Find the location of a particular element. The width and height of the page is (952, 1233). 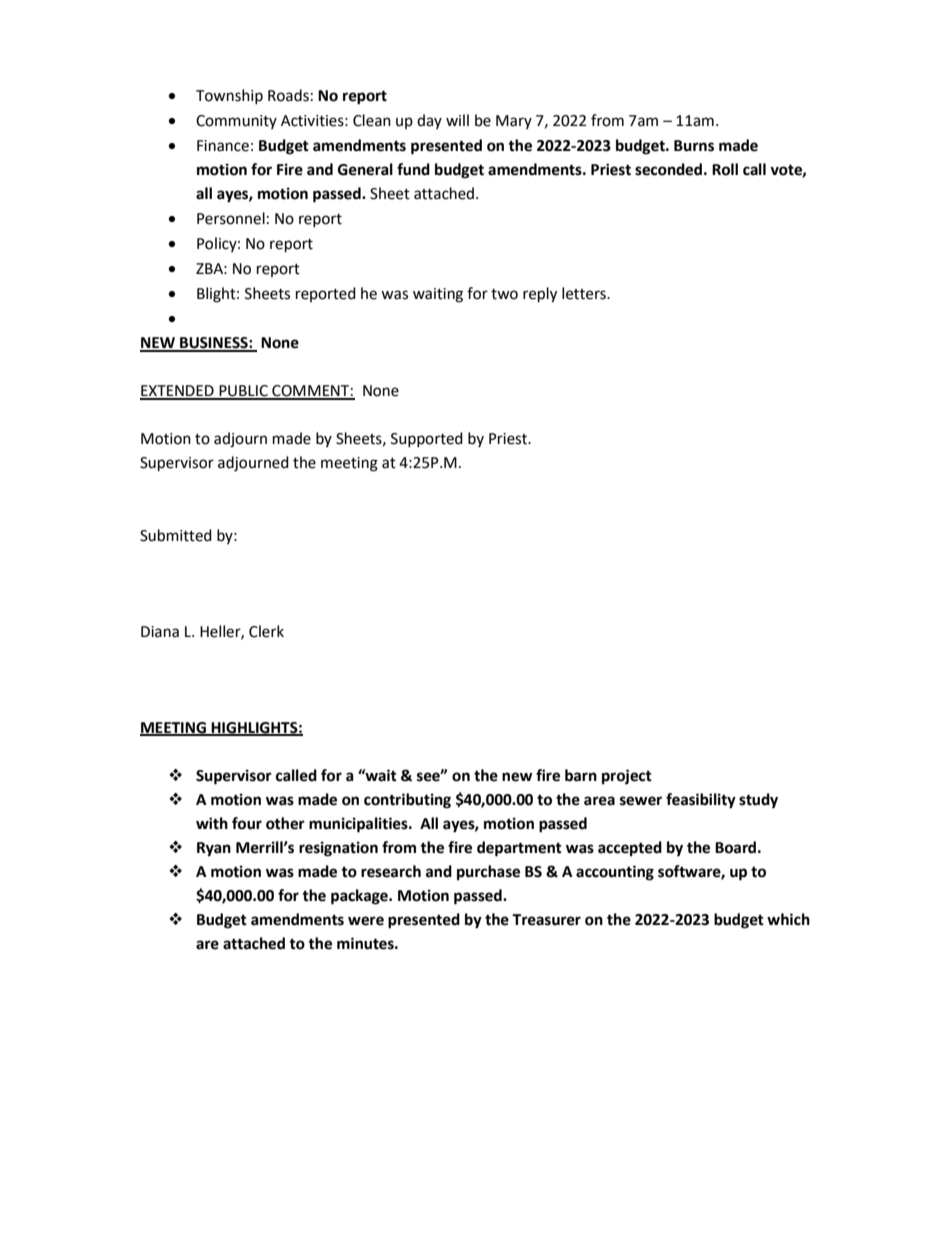

will is located at coordinates (457, 120).
